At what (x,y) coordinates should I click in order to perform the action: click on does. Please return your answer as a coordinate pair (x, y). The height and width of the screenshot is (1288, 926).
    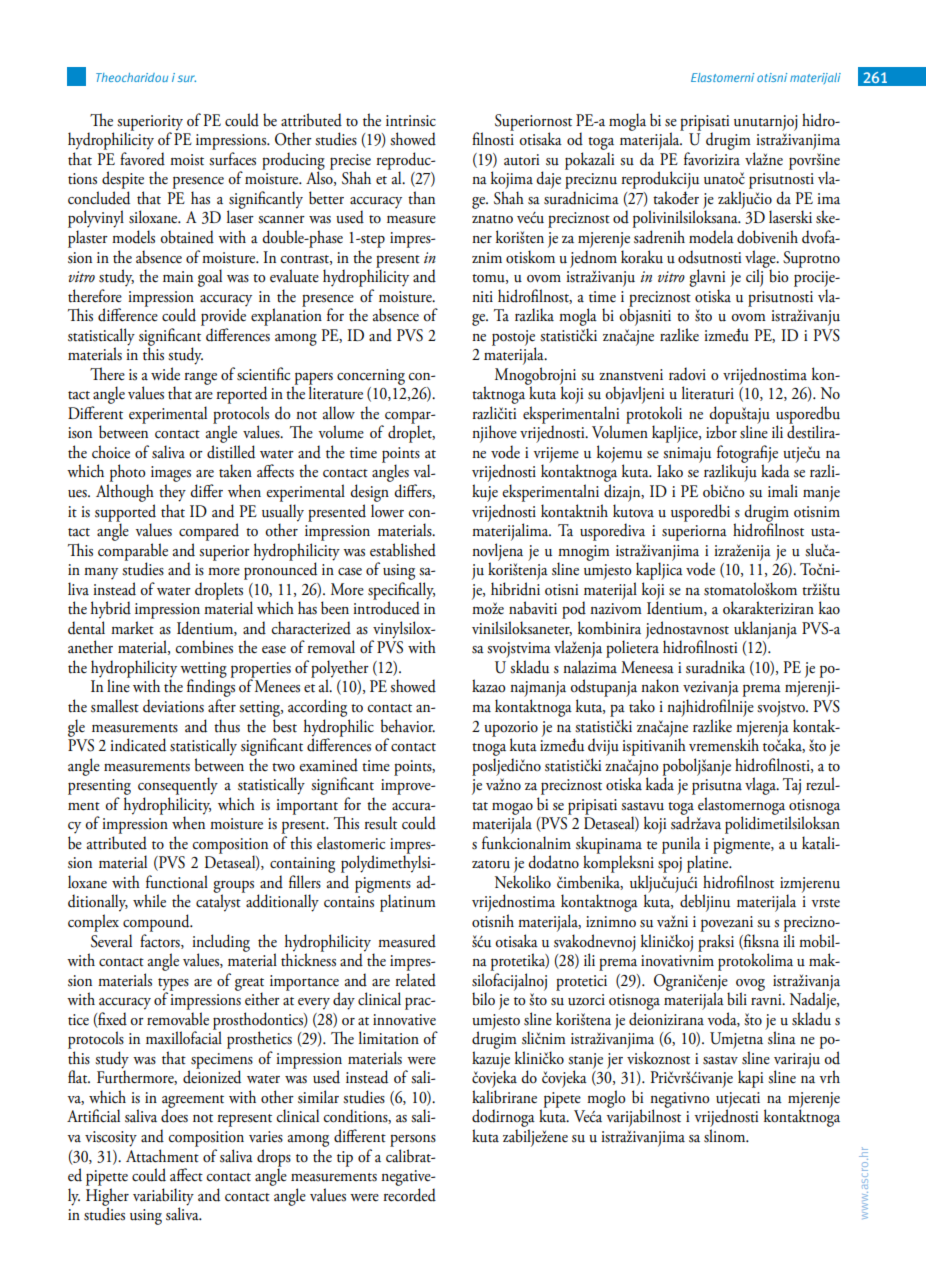
    Looking at the image, I should click on (174, 1115).
